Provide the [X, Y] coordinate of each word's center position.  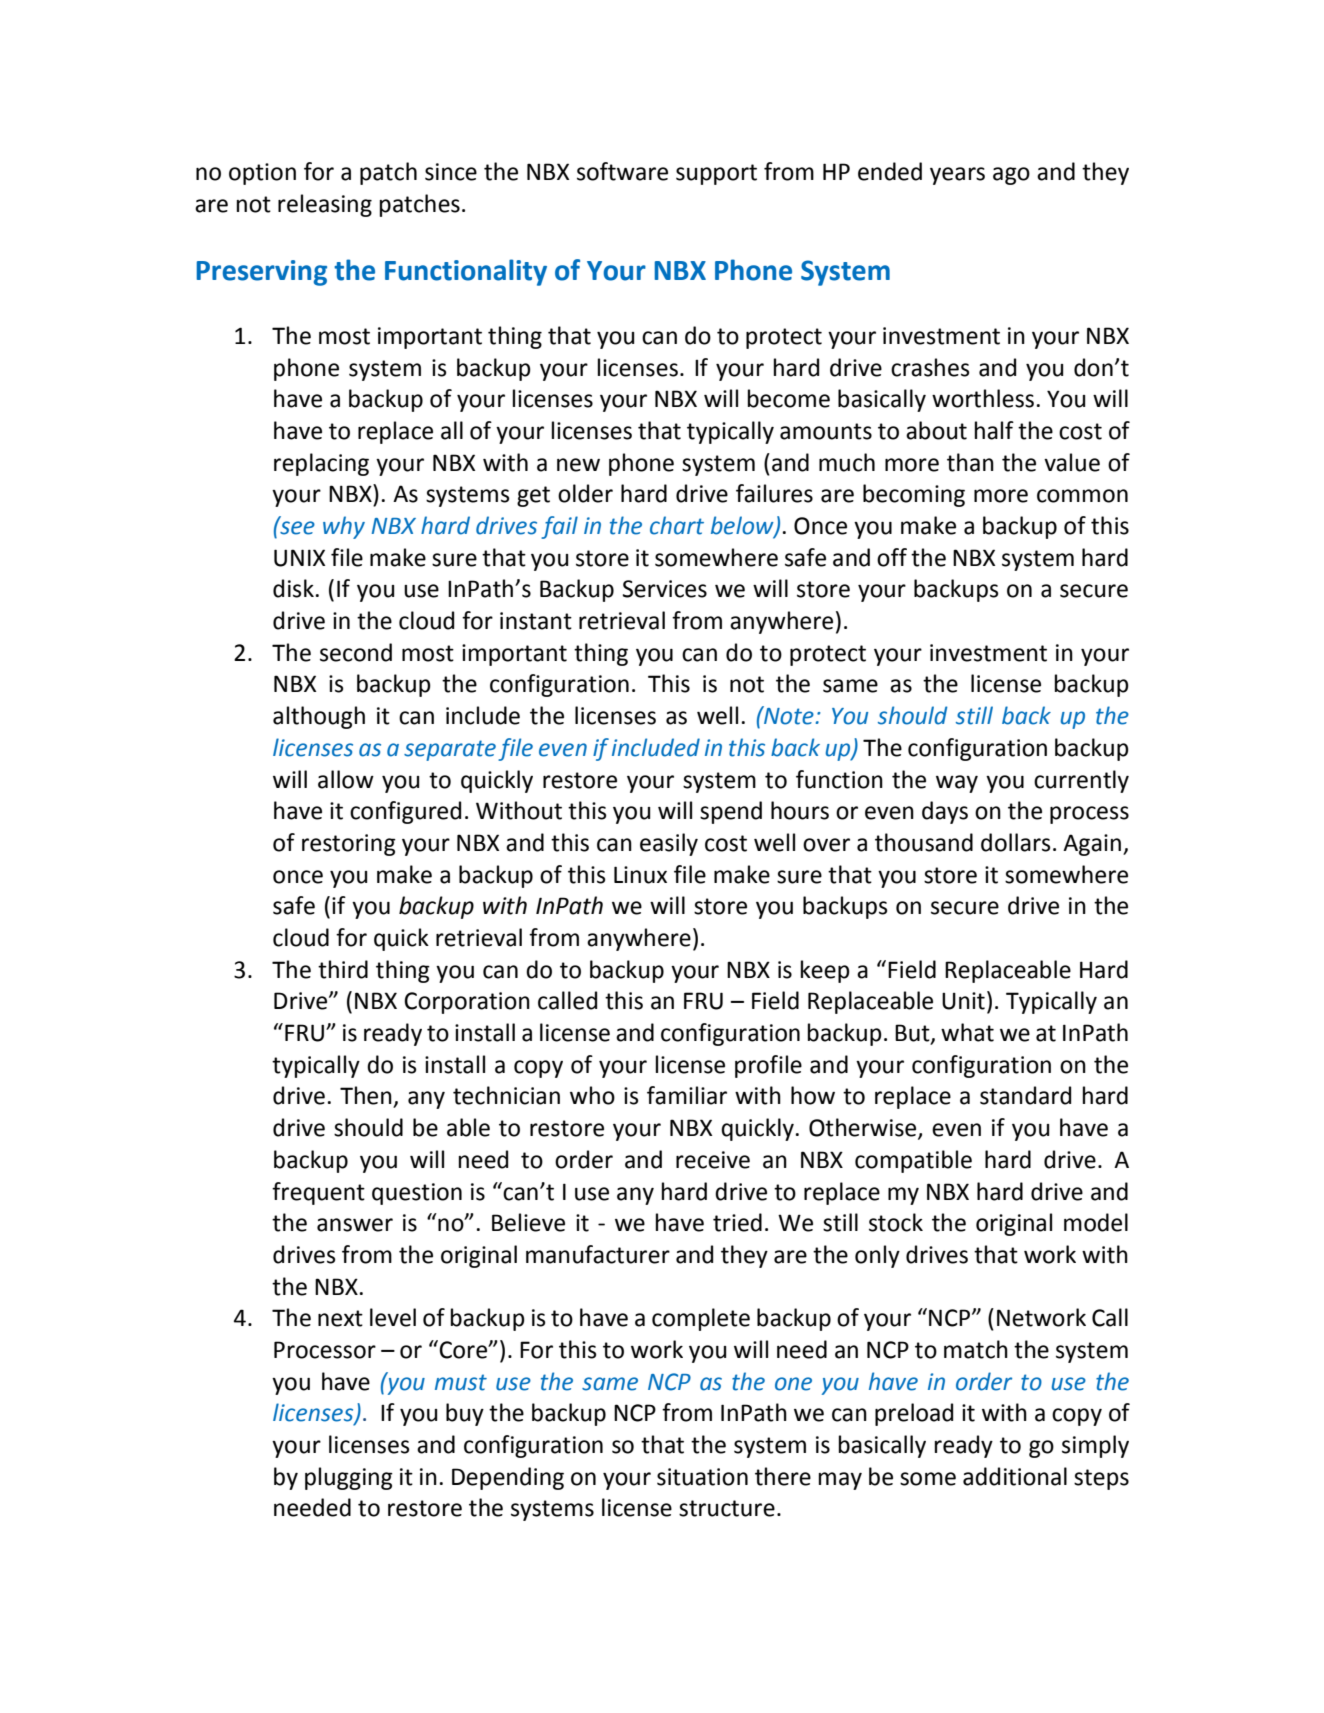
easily [669, 844]
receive [713, 1160]
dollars [1016, 842]
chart [677, 525]
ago [1011, 176]
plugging [349, 1478]
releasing [325, 205]
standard [1025, 1095]
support [716, 174]
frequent [318, 1193]
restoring [349, 845]
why [344, 527]
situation [702, 1477]
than [970, 462]
